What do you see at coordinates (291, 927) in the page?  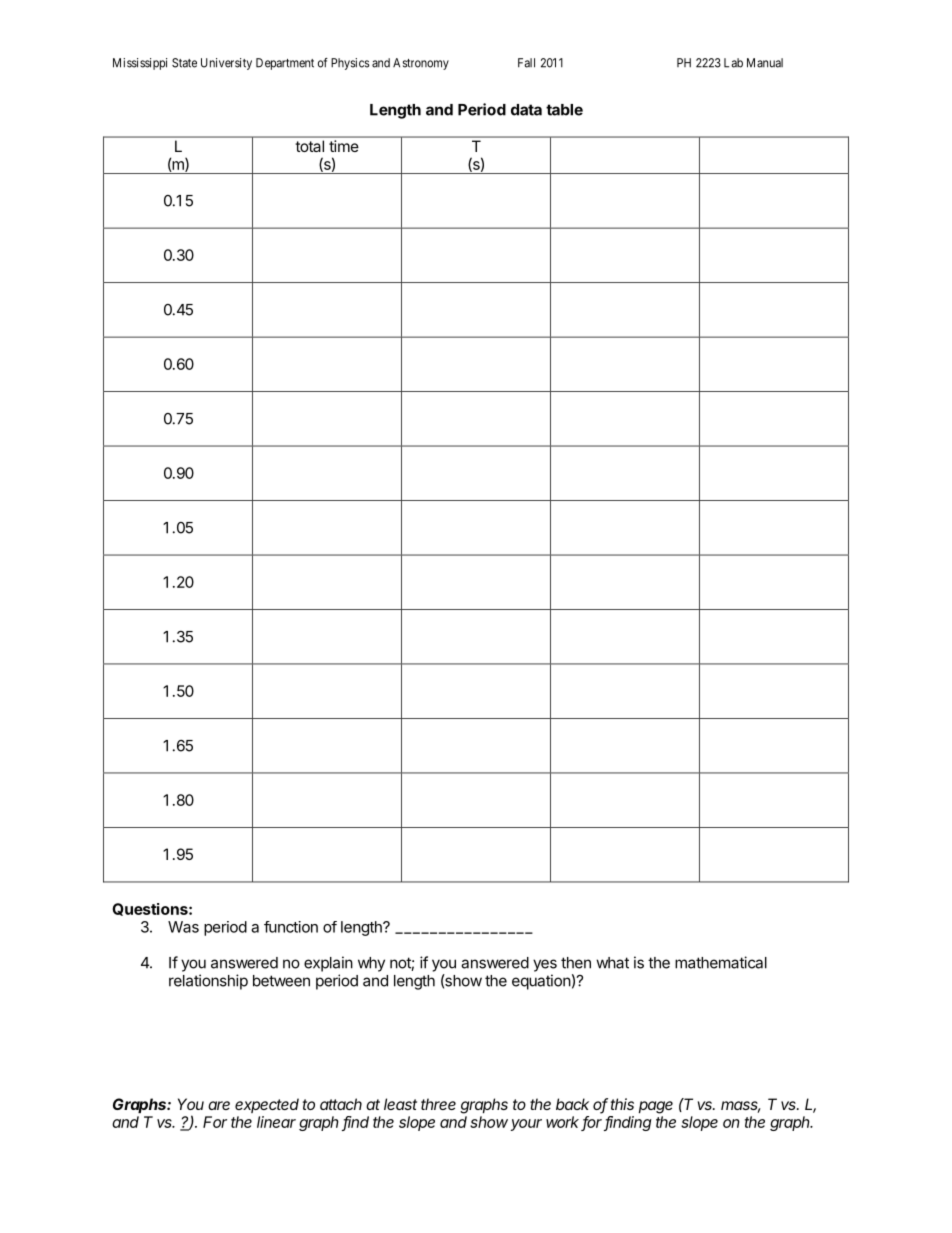 I see `function` at bounding box center [291, 927].
